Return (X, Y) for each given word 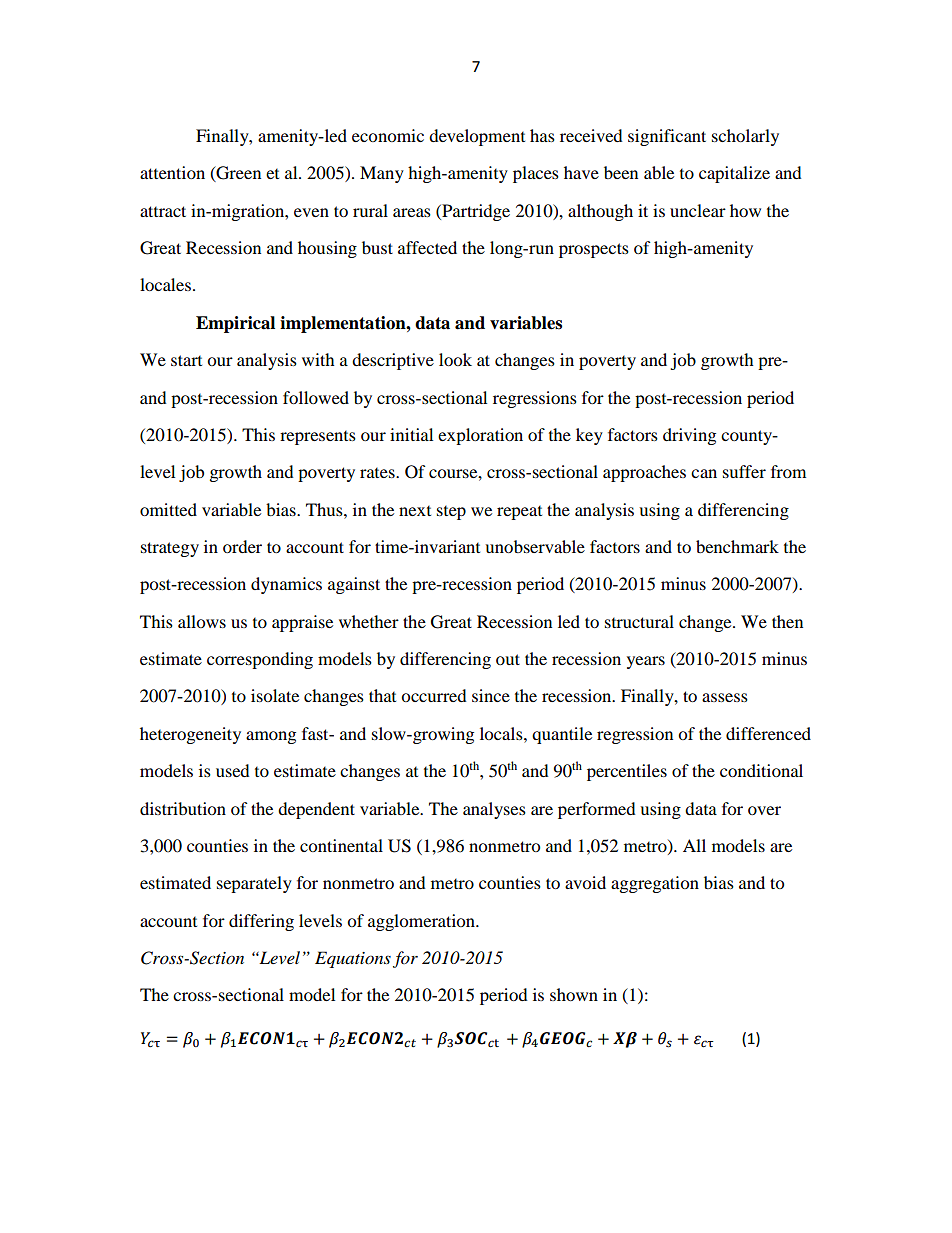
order (242, 546)
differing (261, 922)
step (451, 513)
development (477, 137)
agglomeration (422, 922)
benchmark (737, 546)
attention (172, 172)
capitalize (734, 174)
